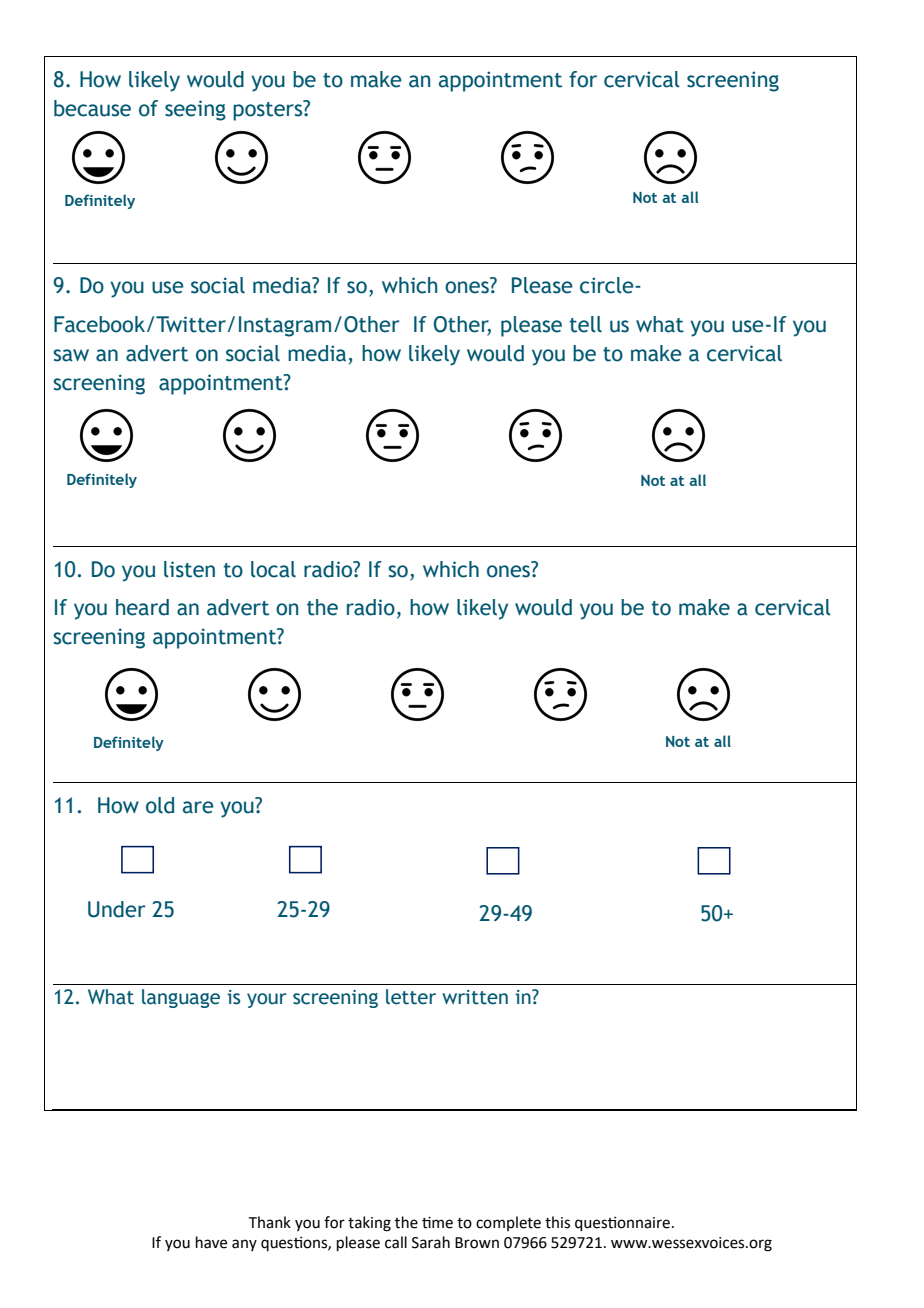 This page has width=924, height=1308. Describe the element at coordinates (211, 1242) in the page. I see `have` at that location.
